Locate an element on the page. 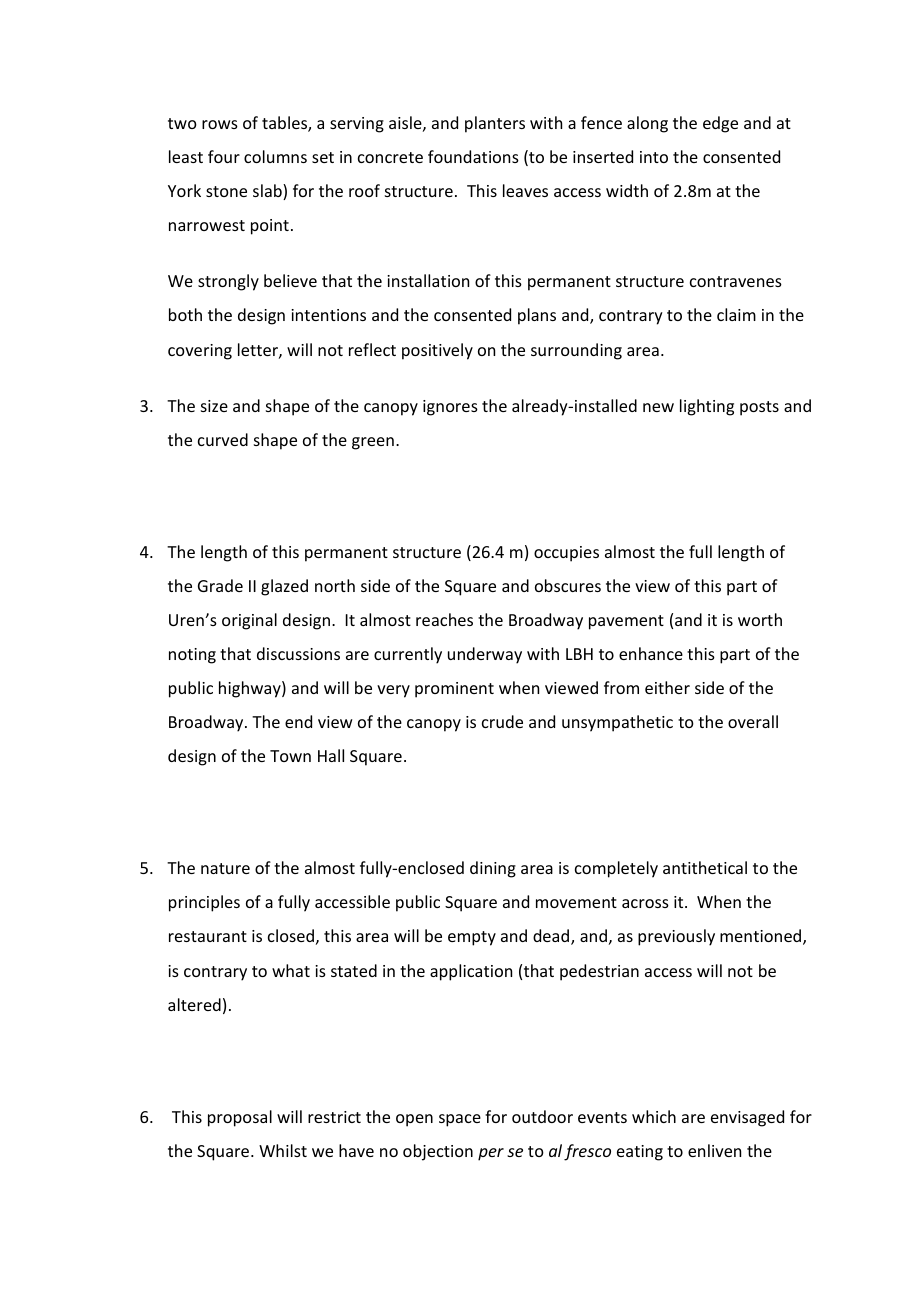 The image size is (924, 1308). into is located at coordinates (654, 157).
